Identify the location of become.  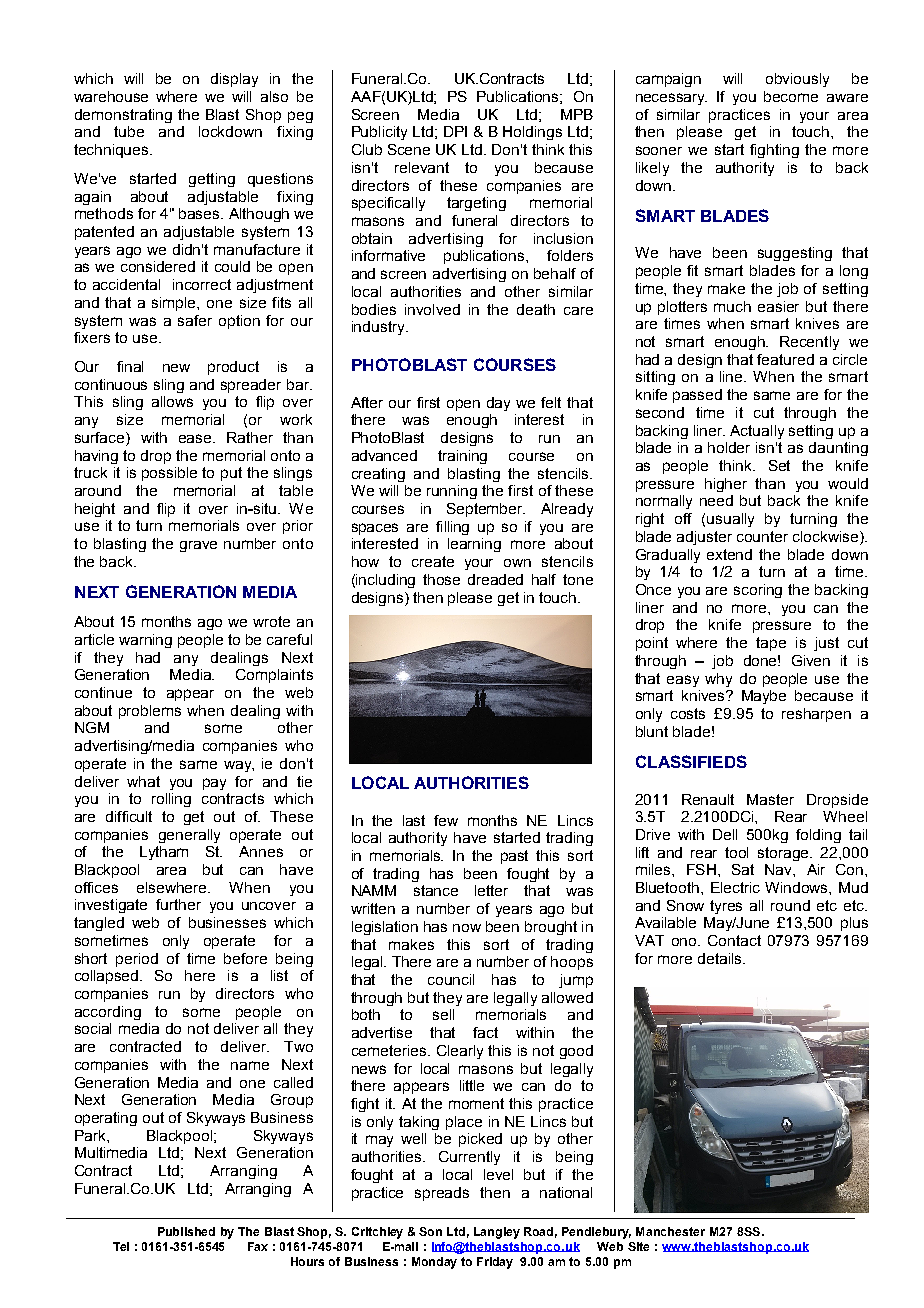
(791, 96).
